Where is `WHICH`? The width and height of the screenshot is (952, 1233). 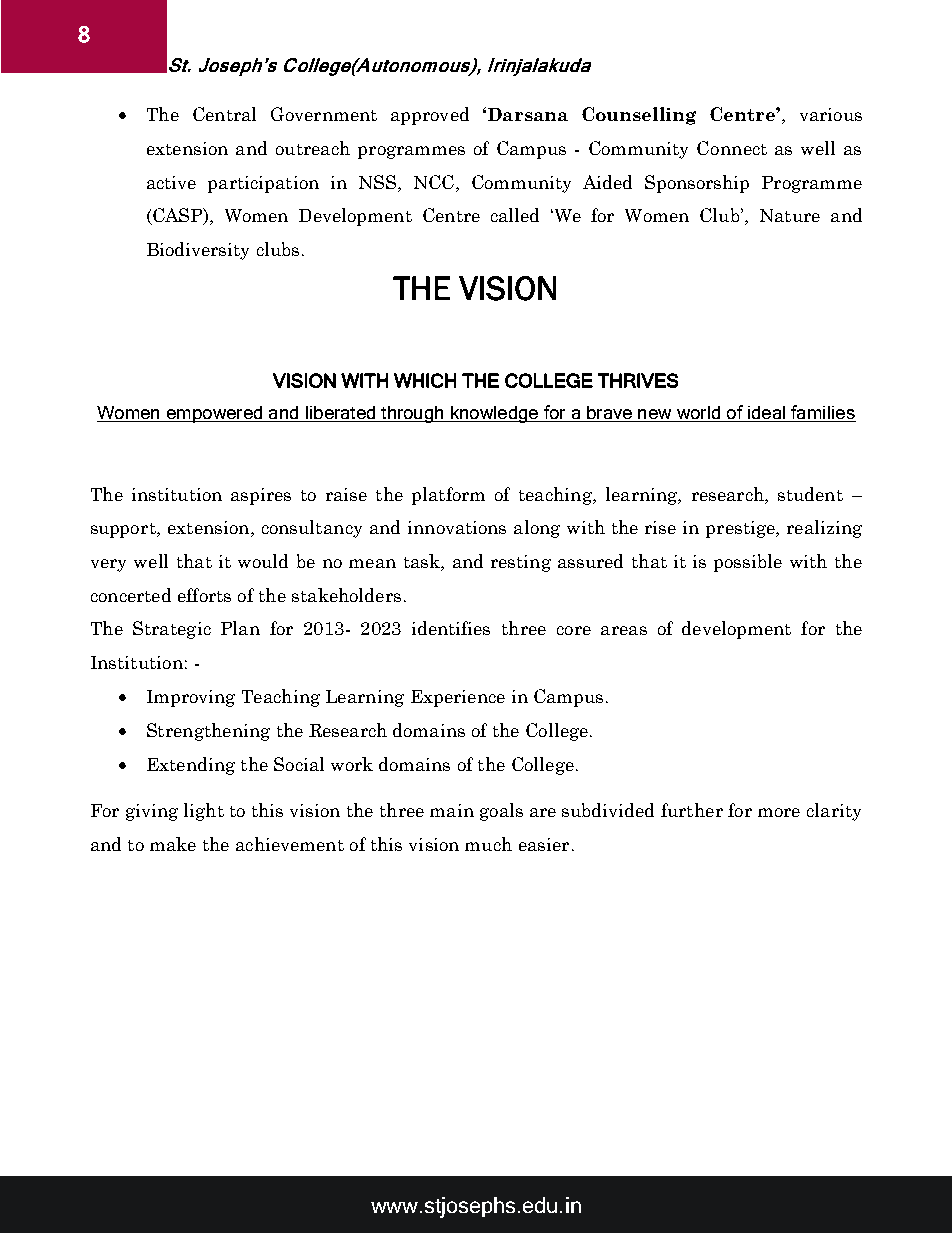
WHICH is located at coordinates (425, 380).
